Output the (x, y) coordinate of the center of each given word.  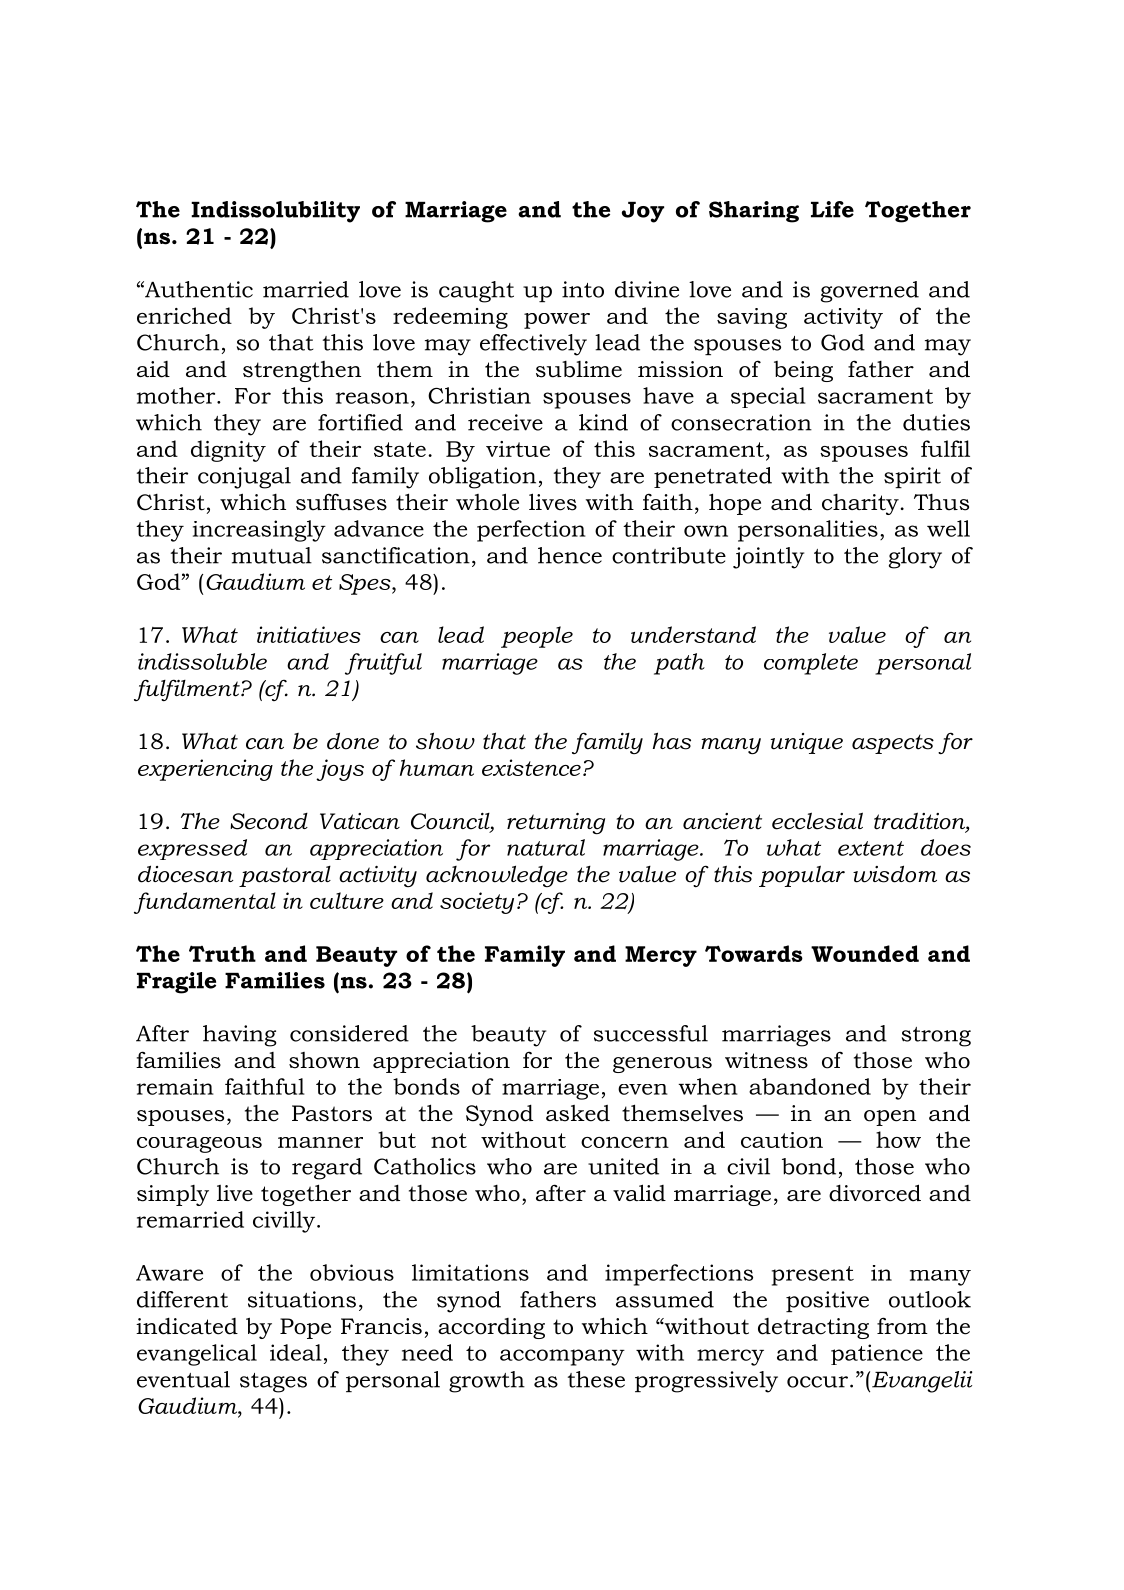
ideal (296, 1352)
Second (269, 821)
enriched (184, 315)
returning (556, 823)
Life (832, 209)
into (583, 289)
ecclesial (817, 821)
